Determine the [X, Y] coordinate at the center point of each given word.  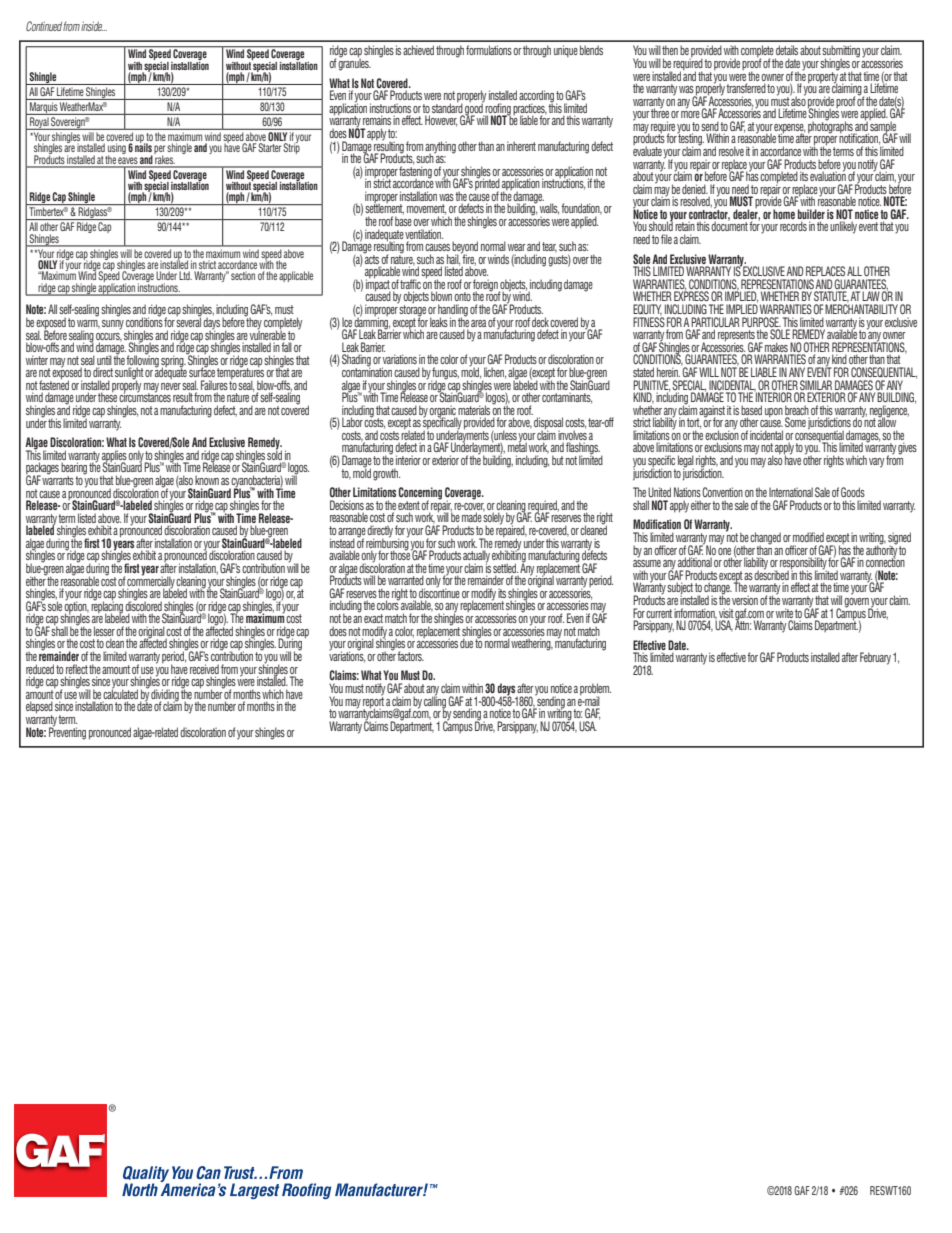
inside [93, 26]
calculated [120, 693]
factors [410, 656]
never [171, 386]
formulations [489, 50]
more [690, 114]
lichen [495, 373]
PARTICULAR [715, 322]
